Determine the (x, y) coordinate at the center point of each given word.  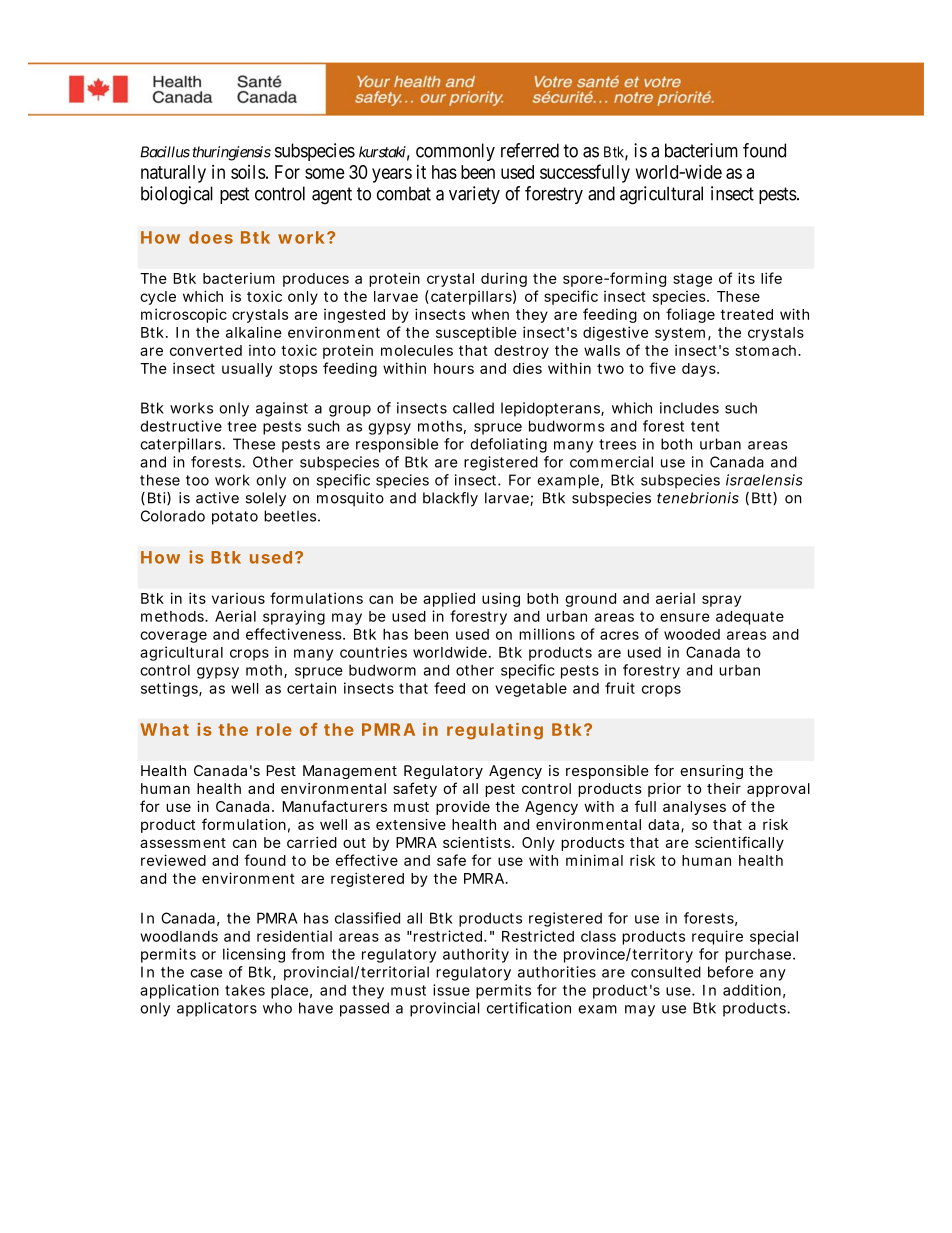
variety (474, 195)
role (274, 729)
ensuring (711, 772)
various (238, 598)
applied (449, 600)
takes (245, 990)
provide (463, 808)
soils (248, 172)
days (699, 370)
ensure (685, 617)
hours (454, 368)
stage (692, 280)
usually (247, 370)
